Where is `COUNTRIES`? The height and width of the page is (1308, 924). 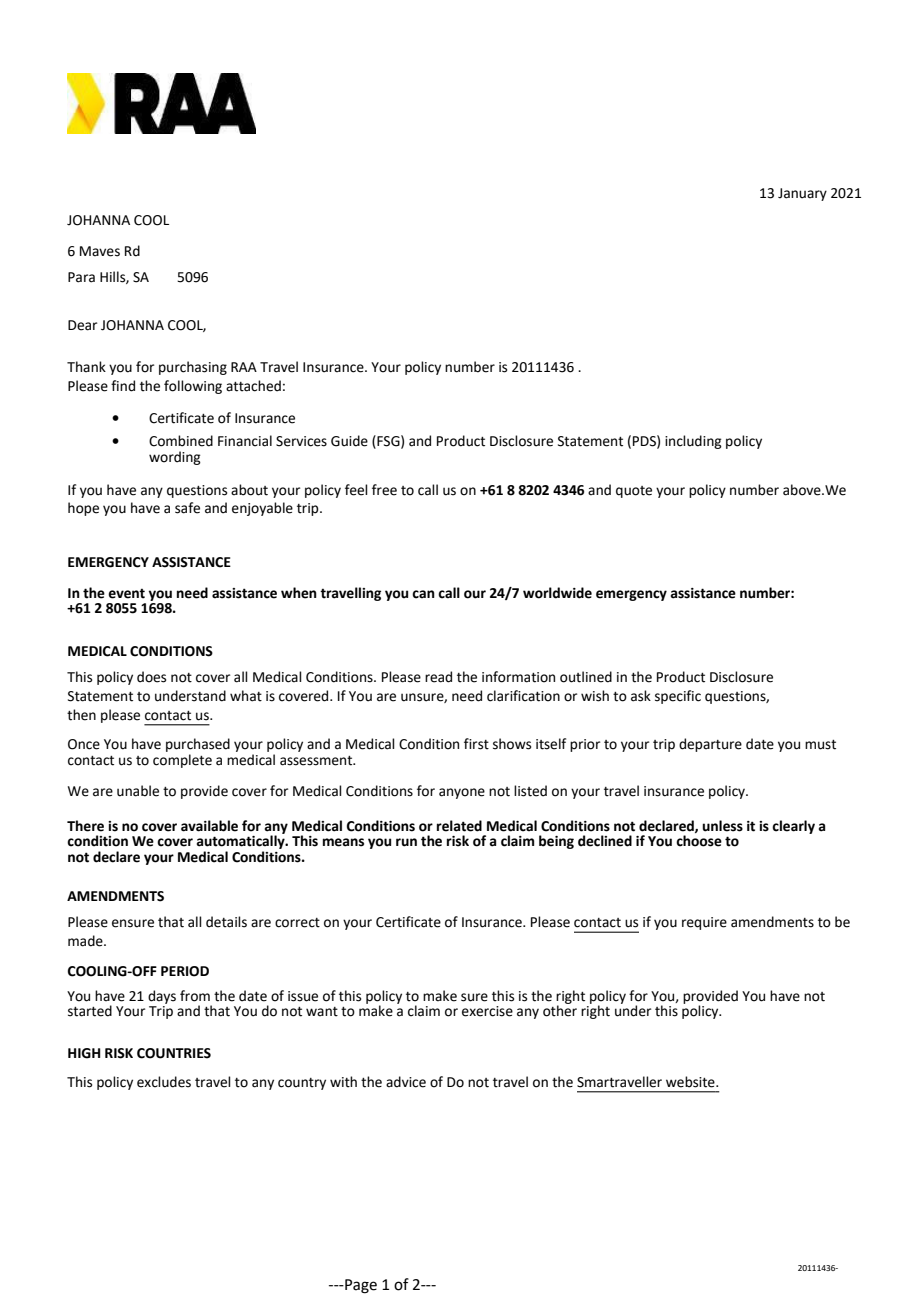 COUNTRIES is located at coordinates (174, 1053).
